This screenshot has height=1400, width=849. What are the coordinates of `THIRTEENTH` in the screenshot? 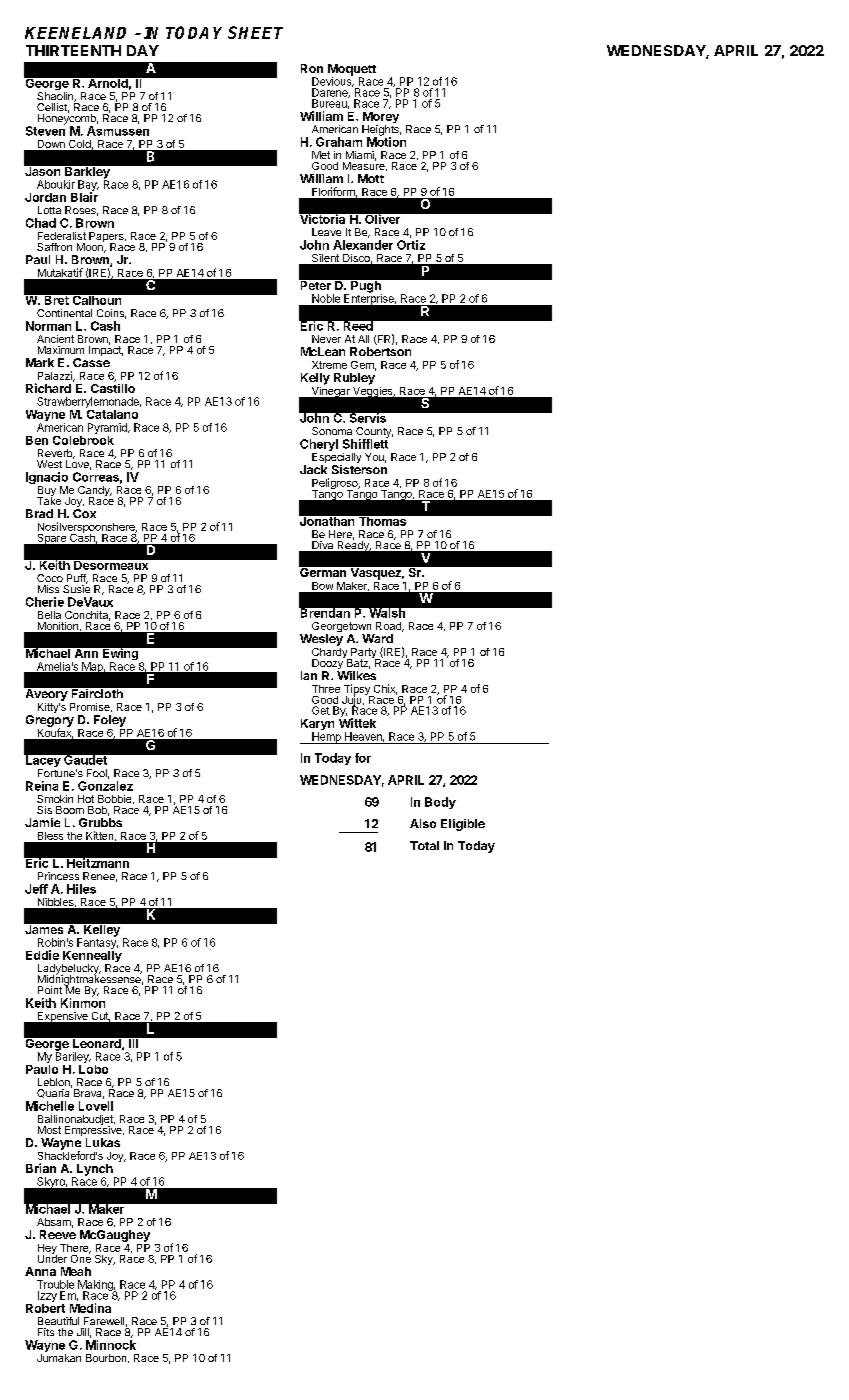 It's located at (73, 50).
